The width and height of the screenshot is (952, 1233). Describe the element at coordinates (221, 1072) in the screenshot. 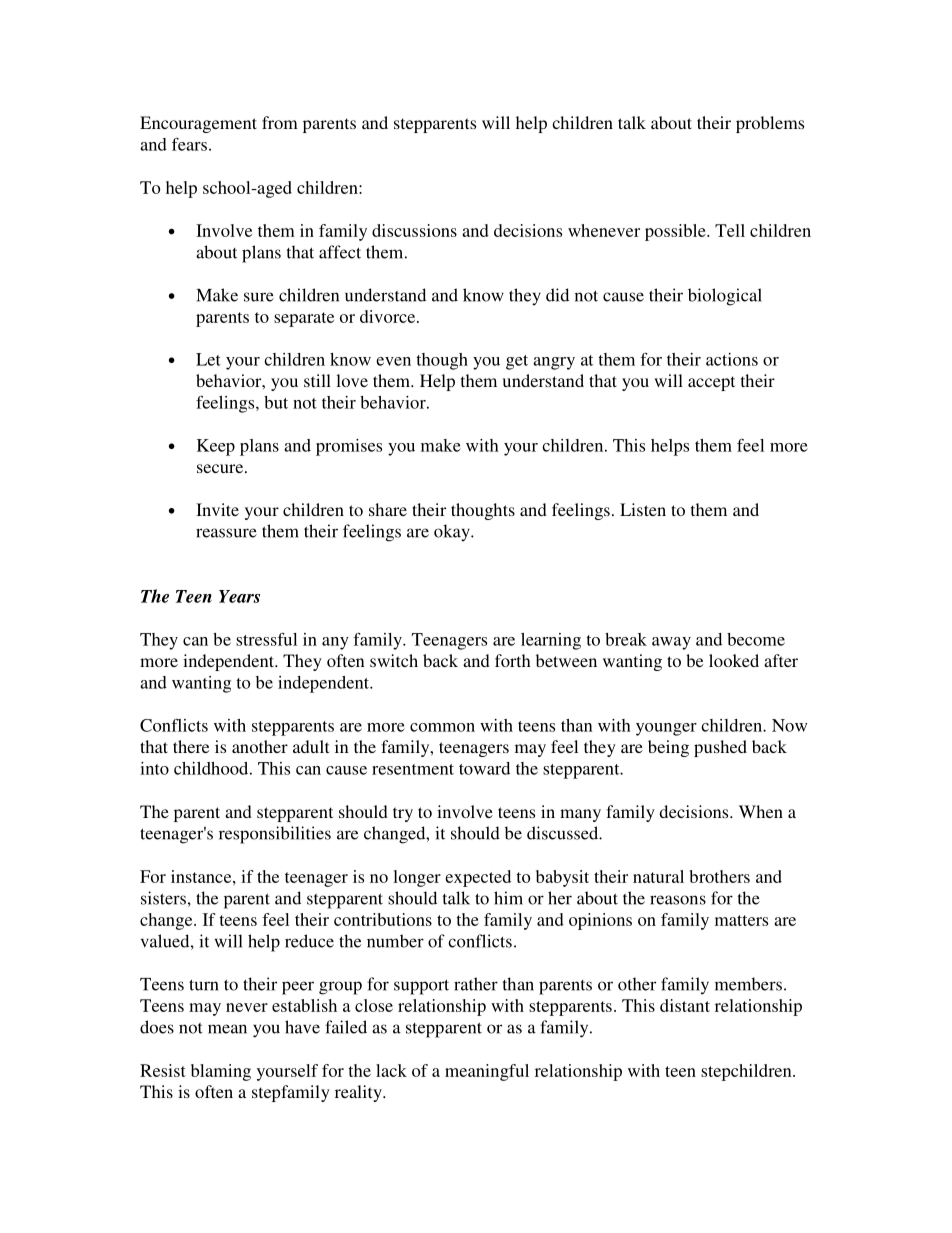

I see `blaming` at that location.
